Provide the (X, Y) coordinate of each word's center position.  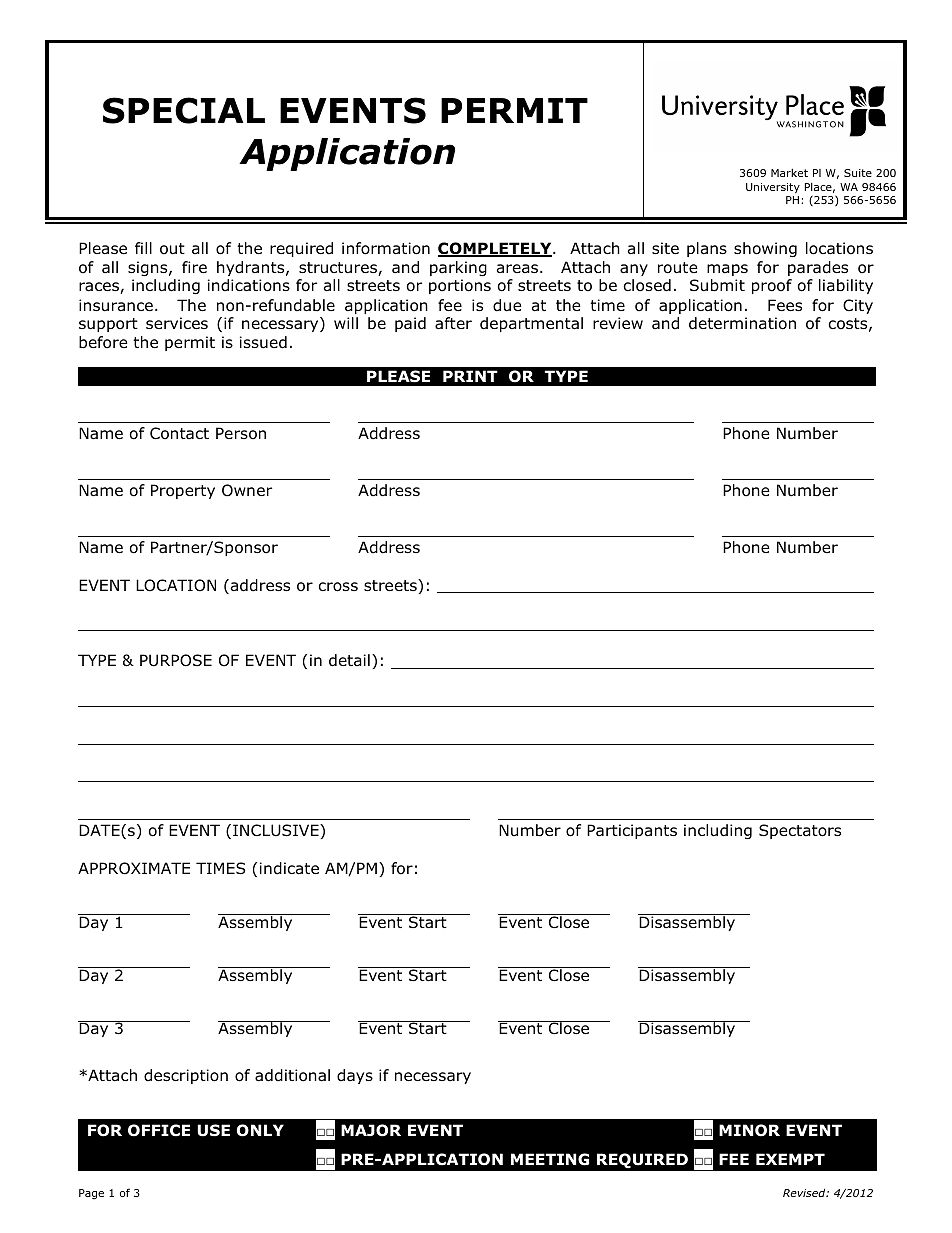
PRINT (470, 376)
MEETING (550, 1159)
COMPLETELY (496, 249)
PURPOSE (176, 660)
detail (349, 660)
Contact (179, 433)
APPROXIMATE (134, 868)
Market (789, 173)
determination (742, 323)
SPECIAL (184, 110)
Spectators (800, 831)
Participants (632, 831)
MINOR (749, 1130)
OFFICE (159, 1130)
